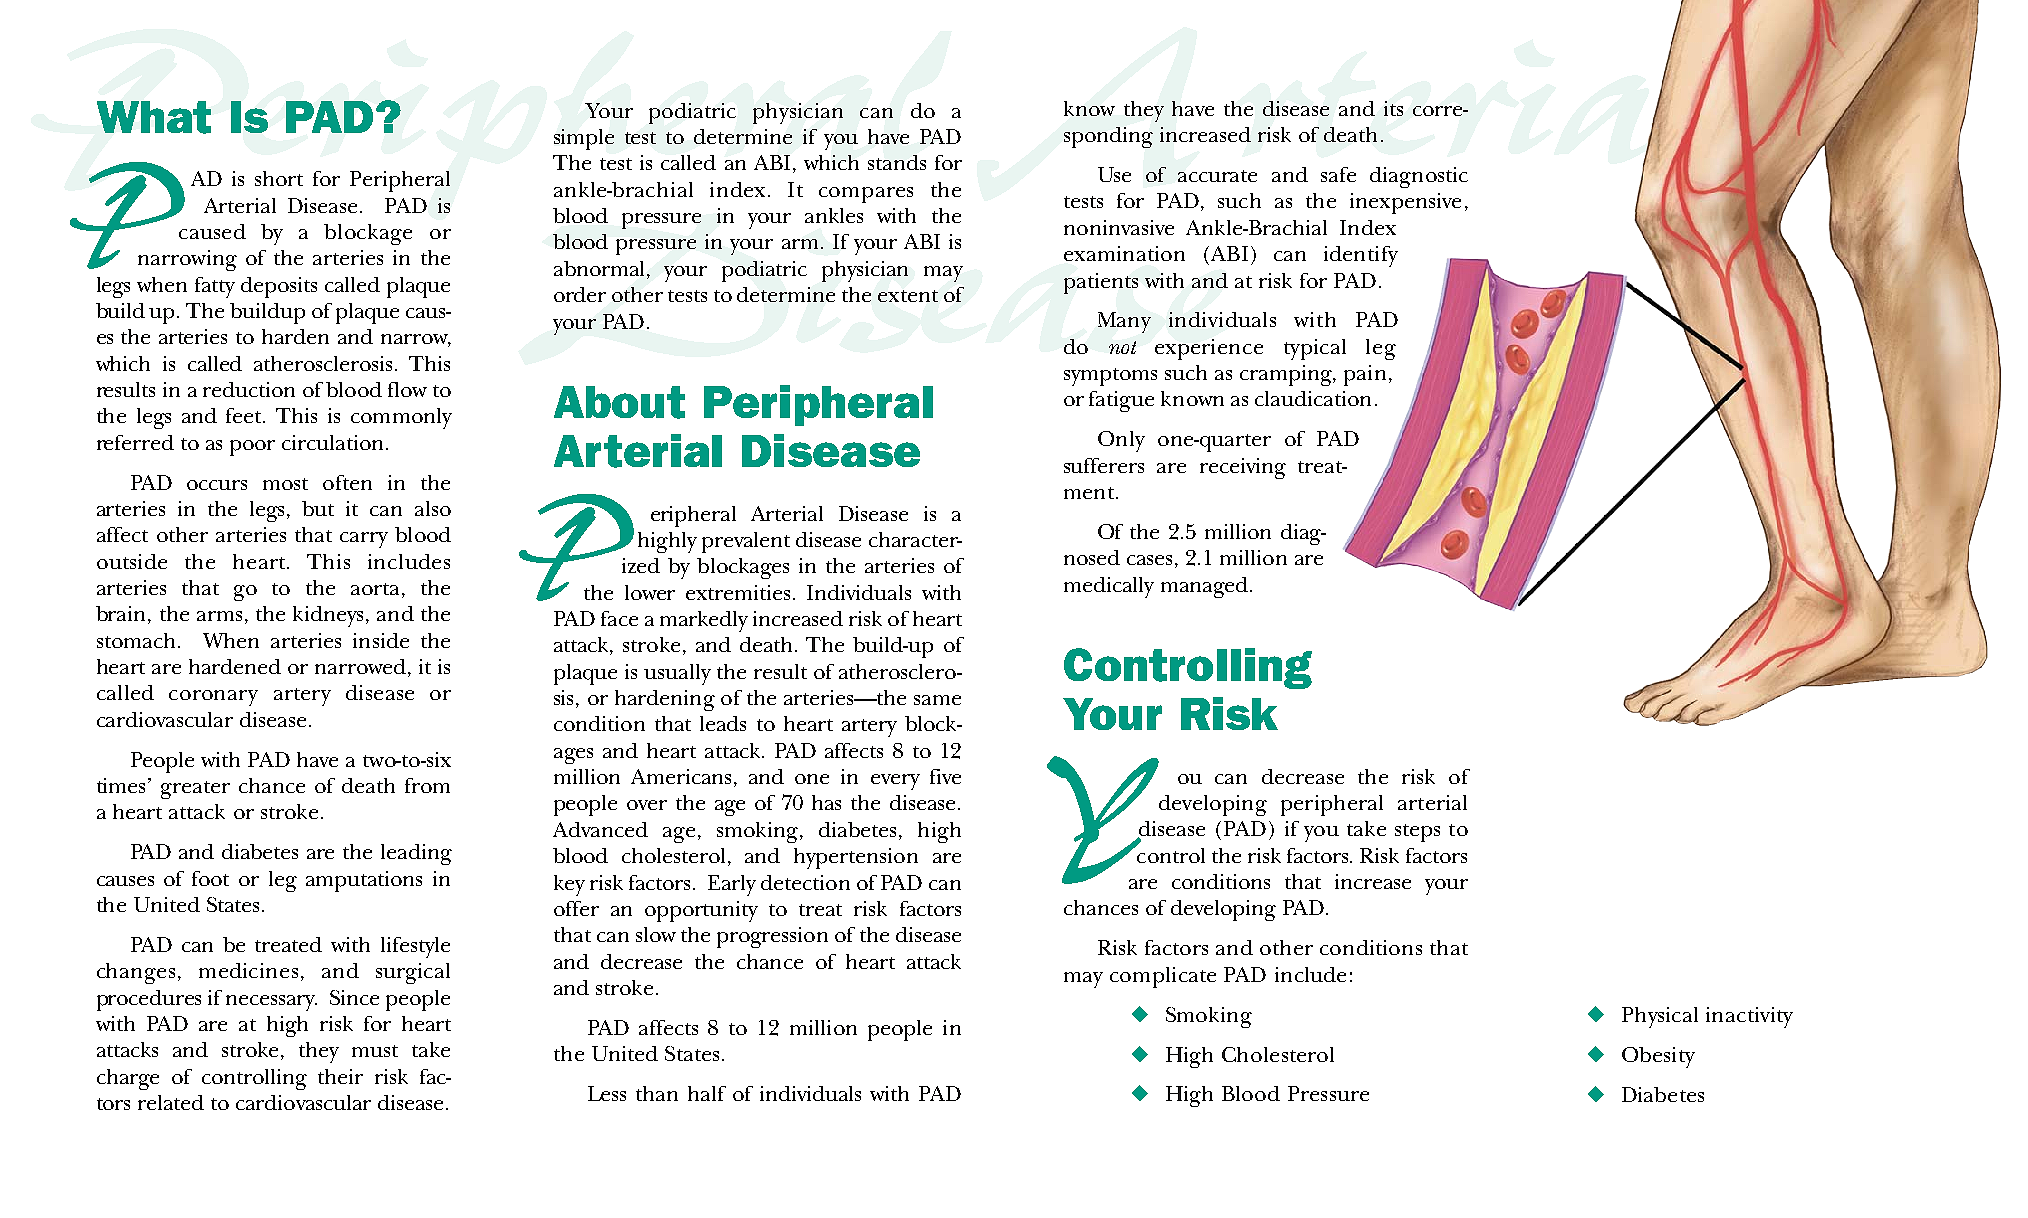 Image resolution: width=2028 pixels, height=1218 pixels. I want to click on half, so click(707, 1093).
